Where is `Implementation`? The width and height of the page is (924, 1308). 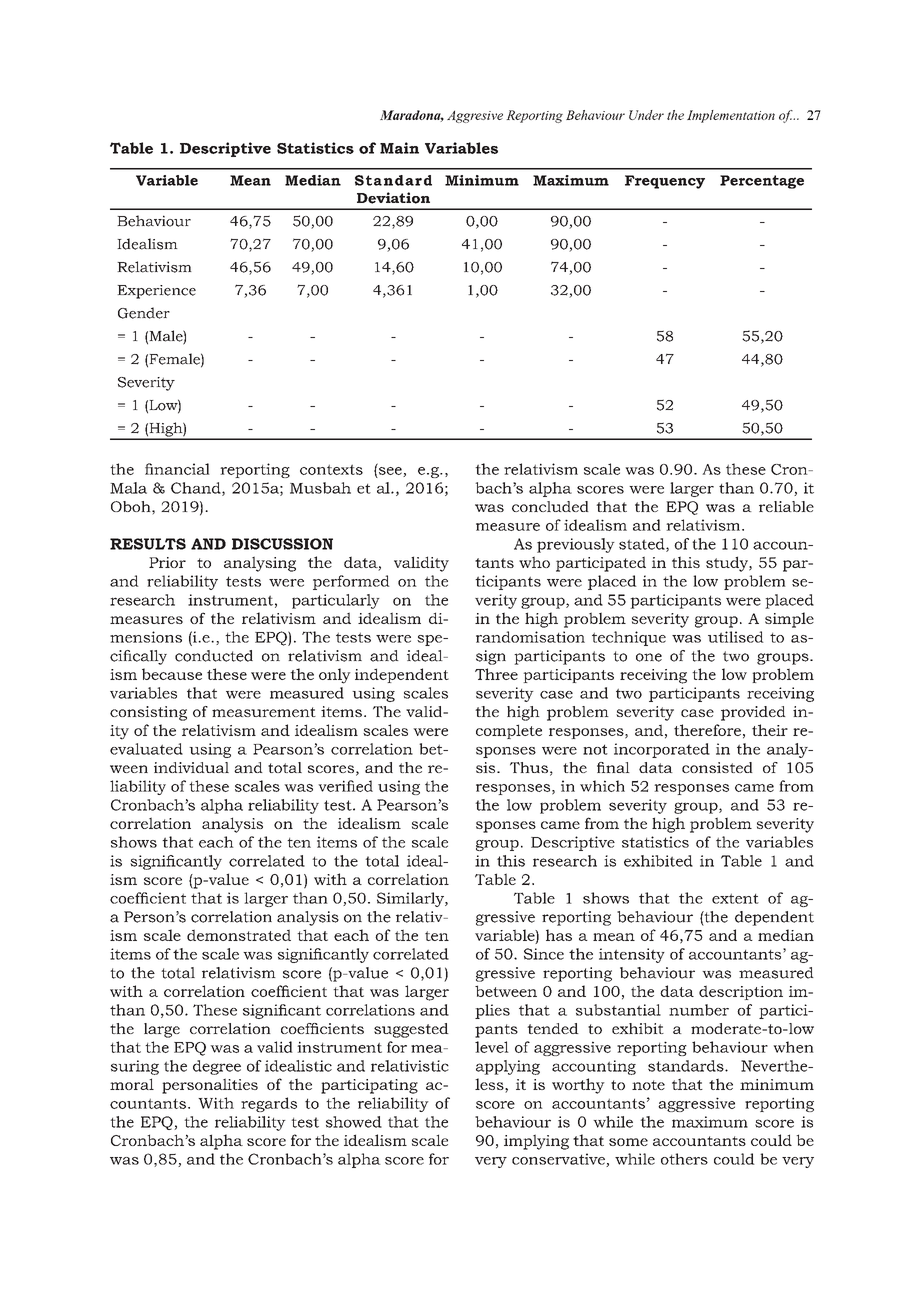
Implementation is located at coordinates (731, 116).
